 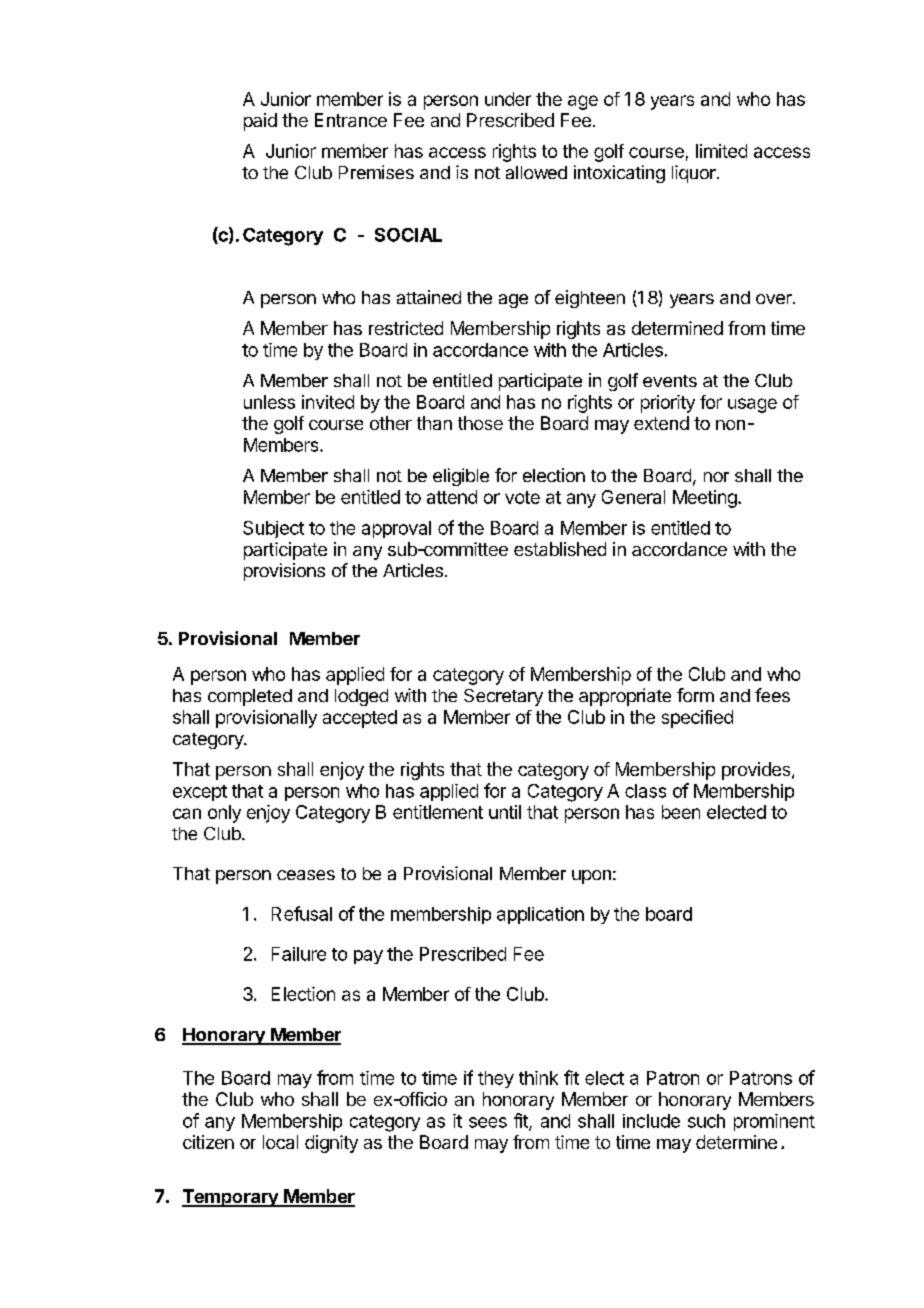 What do you see at coordinates (260, 122) in the page?
I see `paid` at bounding box center [260, 122].
